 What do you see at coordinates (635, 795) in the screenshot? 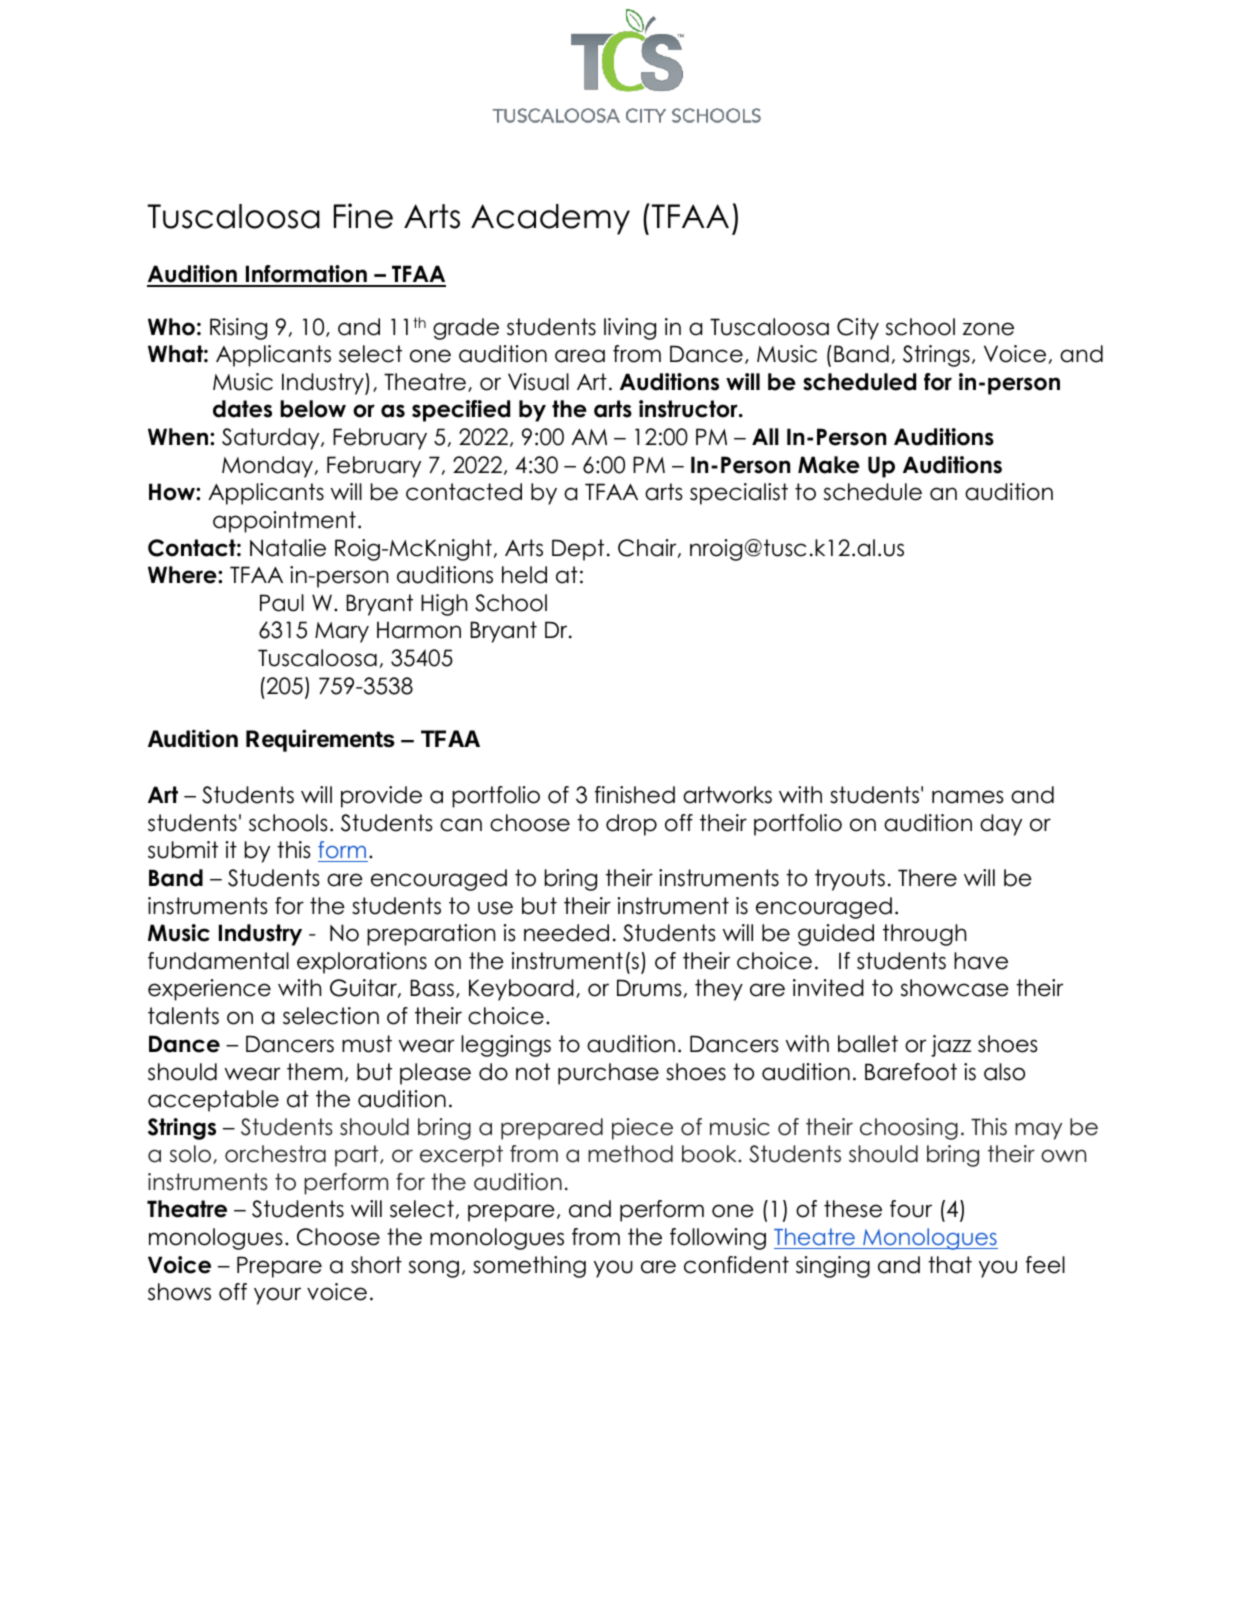
I see `finished` at bounding box center [635, 795].
